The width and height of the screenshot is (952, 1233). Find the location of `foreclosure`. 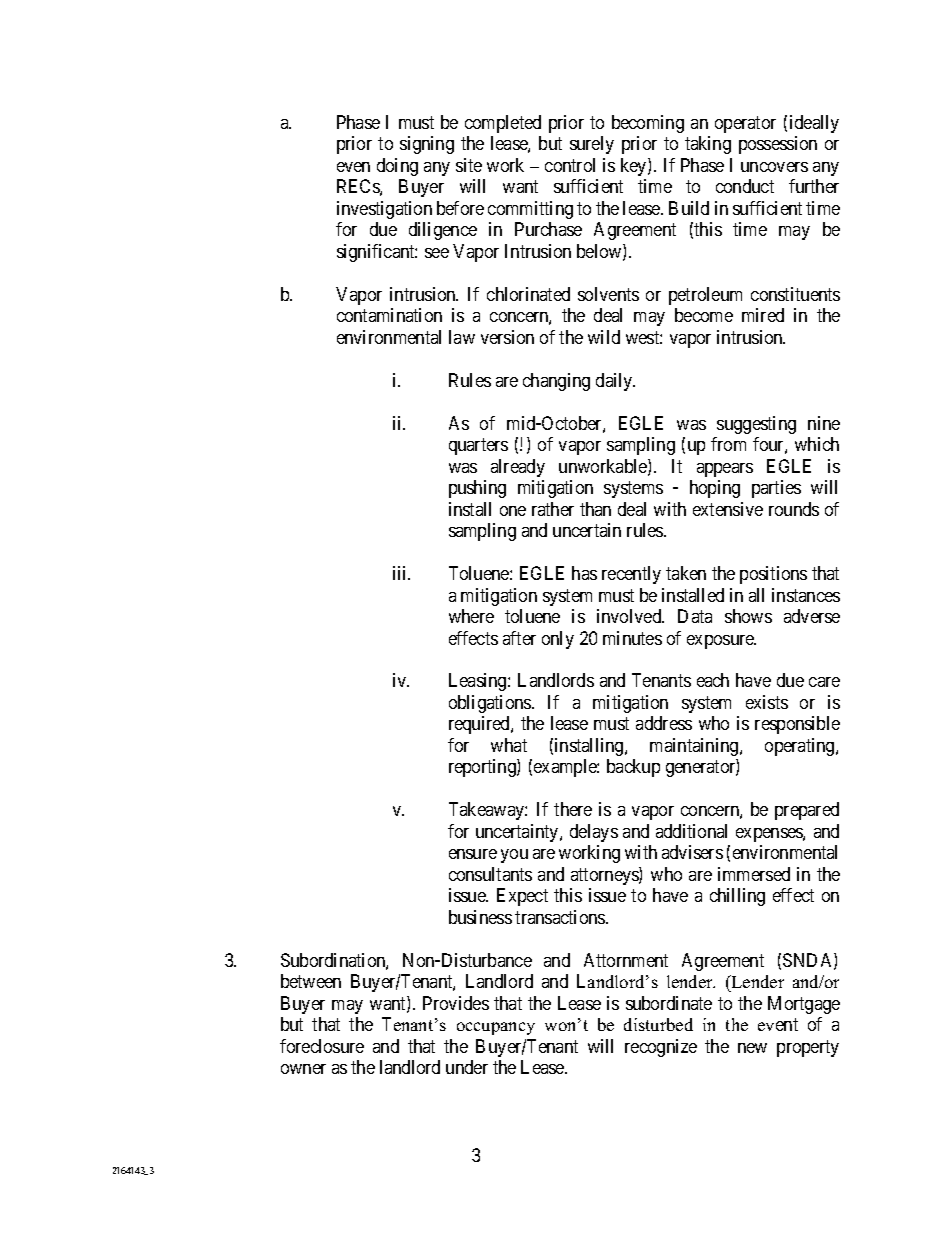

foreclosure is located at coordinates (322, 1046).
